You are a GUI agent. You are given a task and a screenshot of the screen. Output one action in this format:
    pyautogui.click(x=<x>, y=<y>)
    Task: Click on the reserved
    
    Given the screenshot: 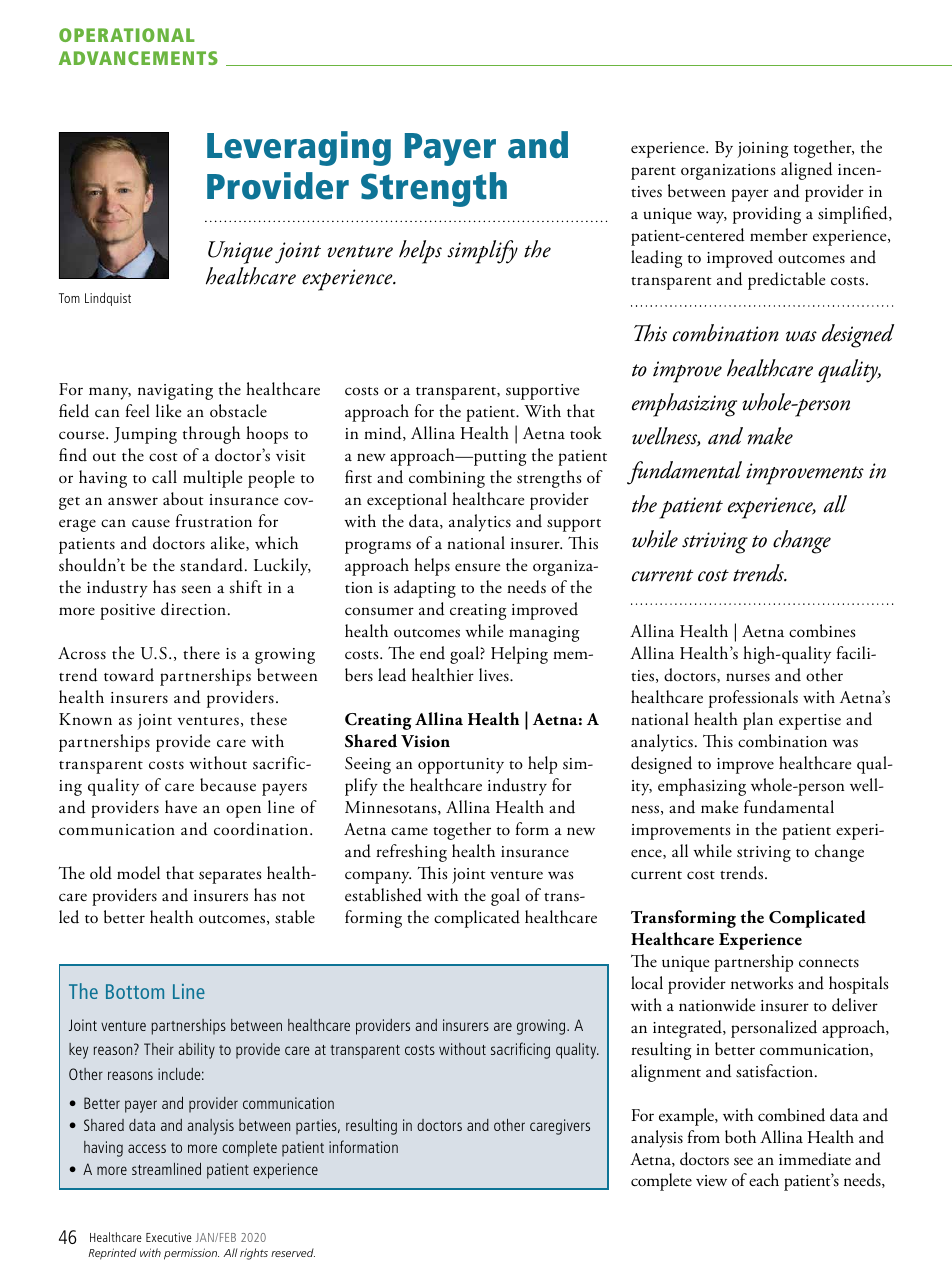 What is the action you would take?
    pyautogui.click(x=293, y=1252)
